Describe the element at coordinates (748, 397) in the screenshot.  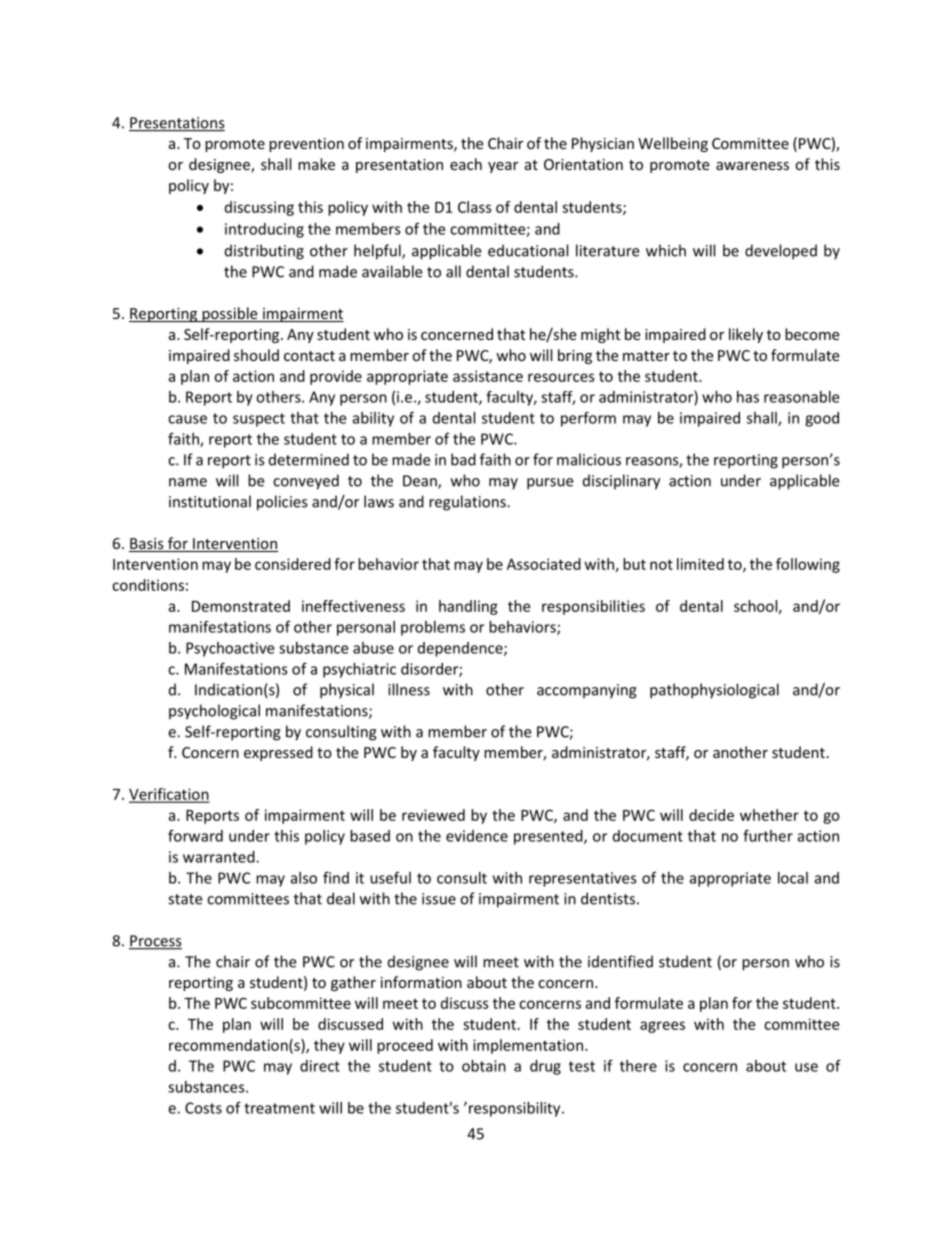
I see `has` at that location.
